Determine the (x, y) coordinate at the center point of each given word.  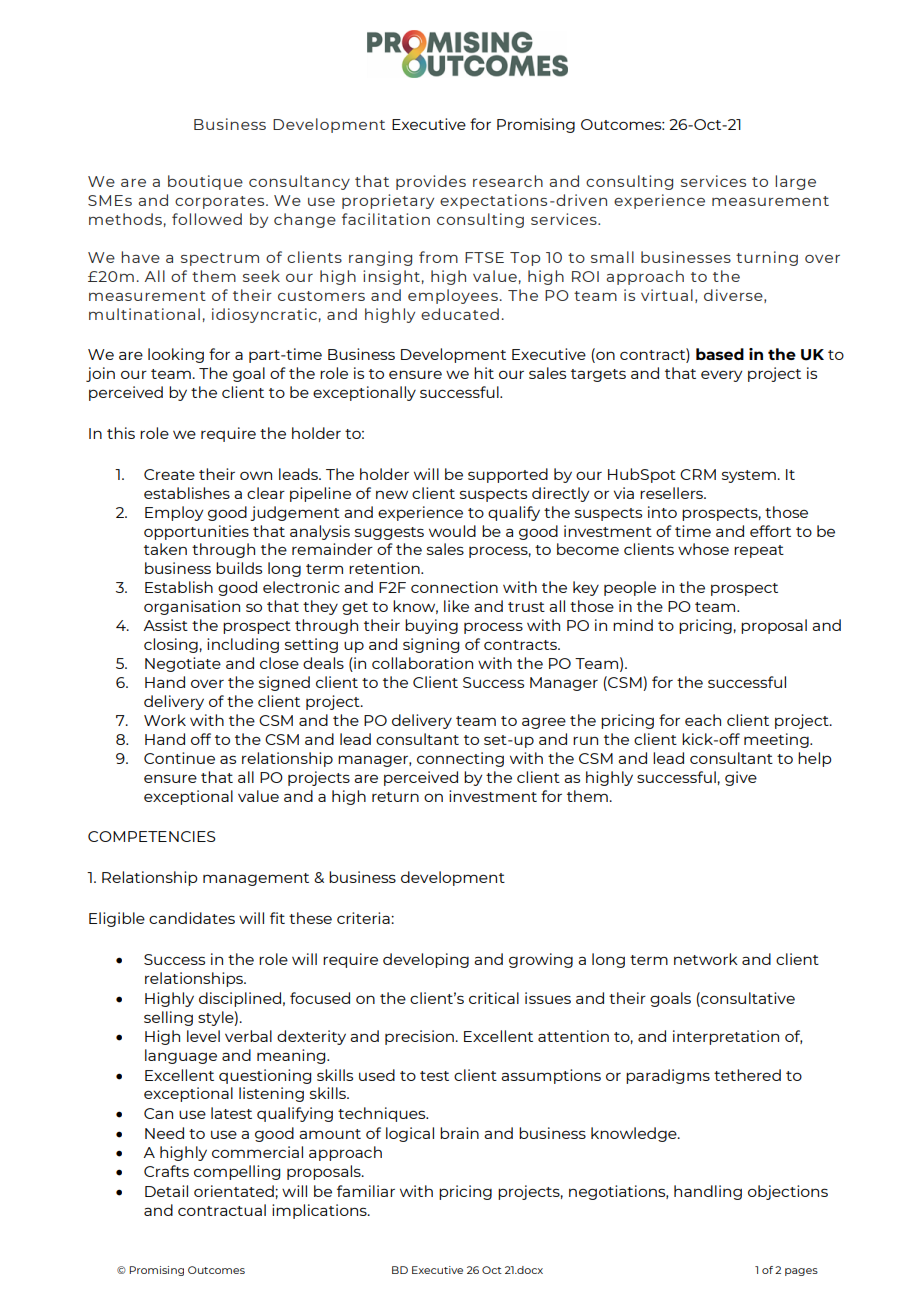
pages (801, 1272)
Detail (166, 1191)
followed (207, 219)
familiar (366, 1191)
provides (431, 182)
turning (767, 258)
